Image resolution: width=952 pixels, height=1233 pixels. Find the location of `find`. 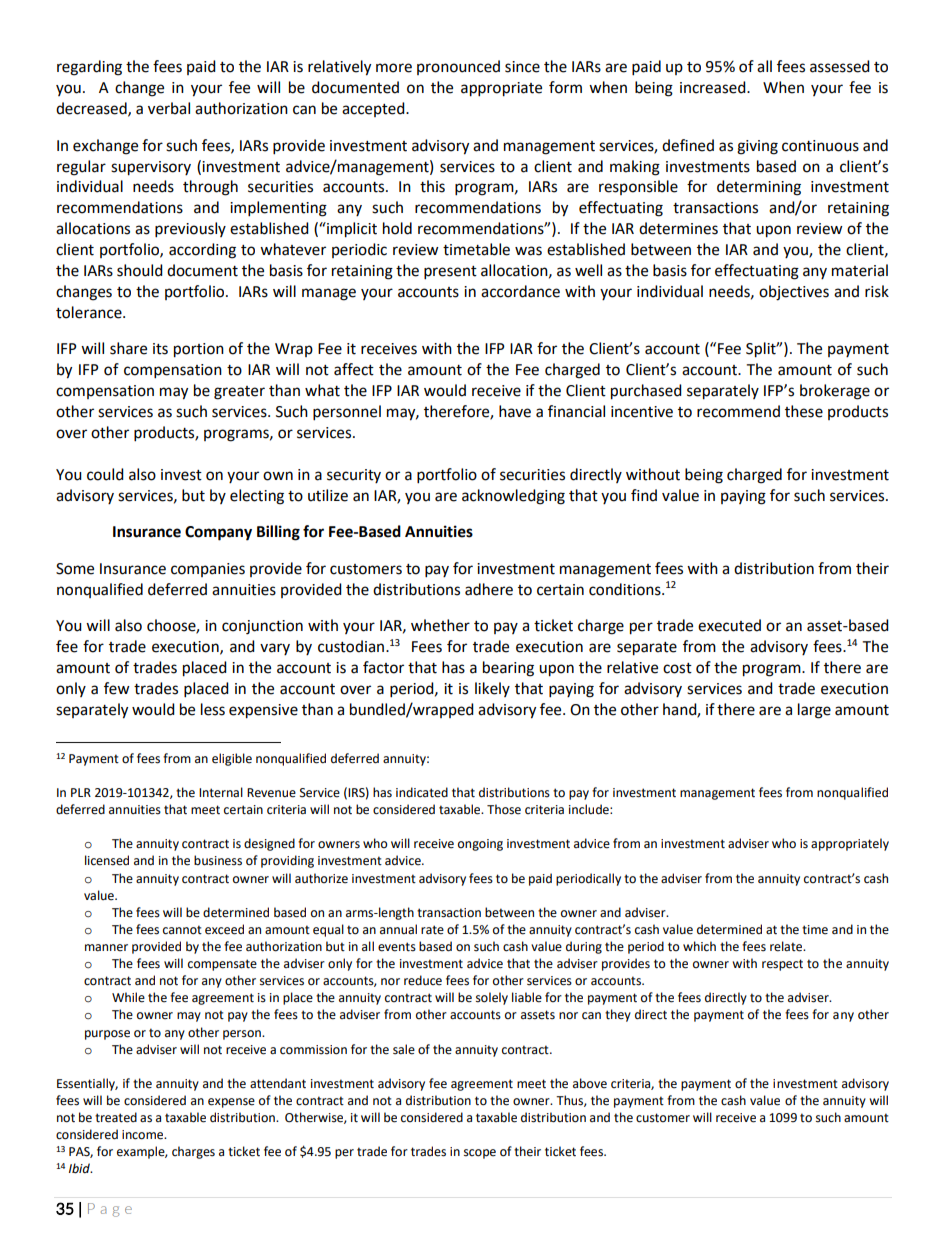

find is located at coordinates (644, 495).
